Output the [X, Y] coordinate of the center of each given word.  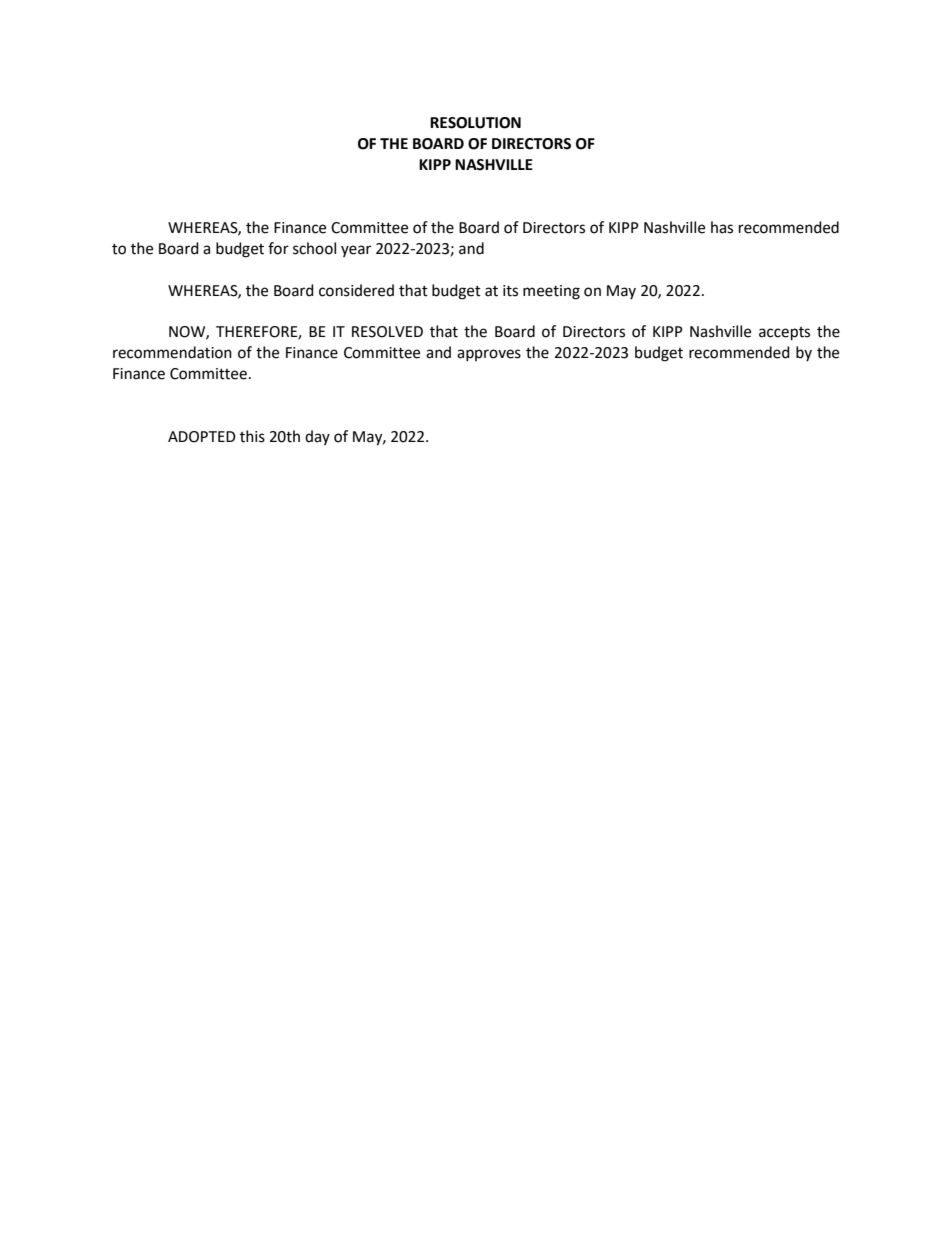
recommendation [172, 352]
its [510, 291]
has [722, 227]
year [356, 251]
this [252, 436]
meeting [551, 292]
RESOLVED [387, 332]
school [314, 248]
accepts [784, 334]
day [317, 437]
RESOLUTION [475, 123]
